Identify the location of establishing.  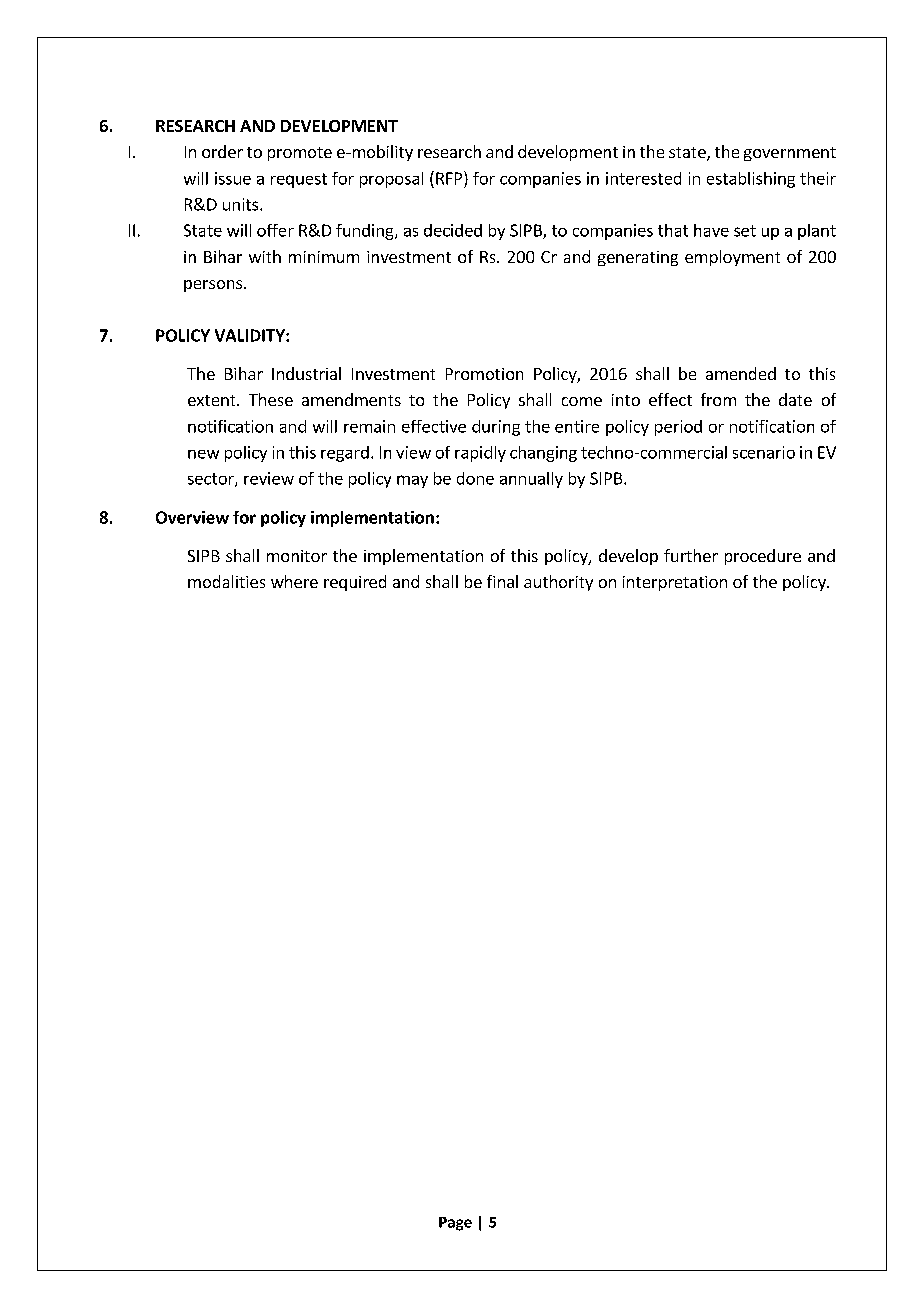
(751, 180).
